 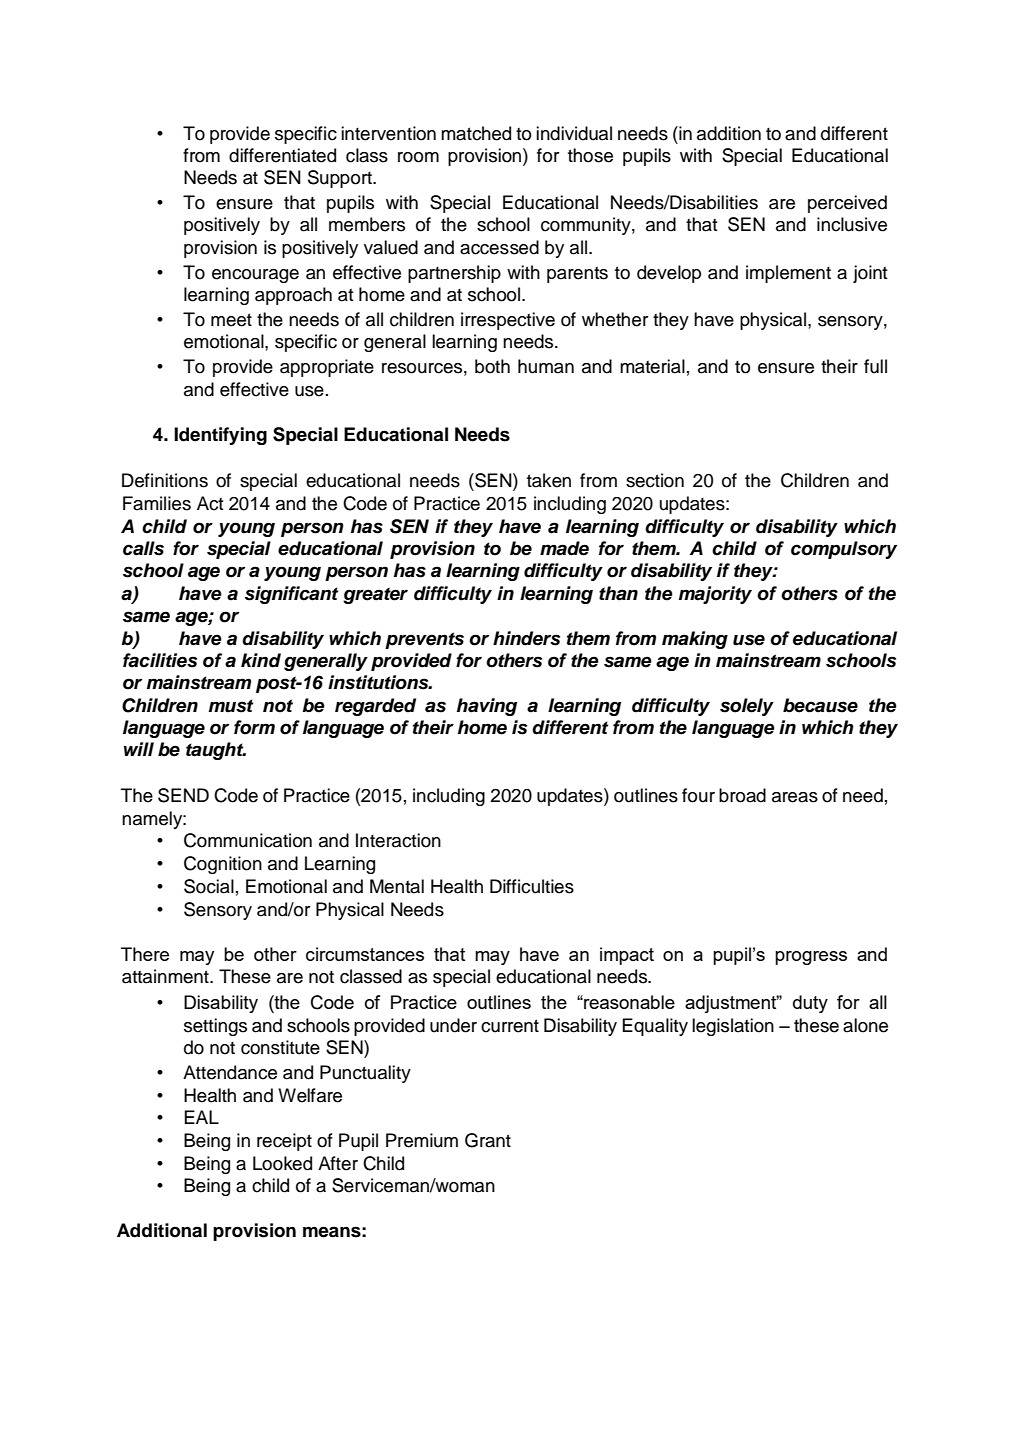 I want to click on taken, so click(x=549, y=480).
